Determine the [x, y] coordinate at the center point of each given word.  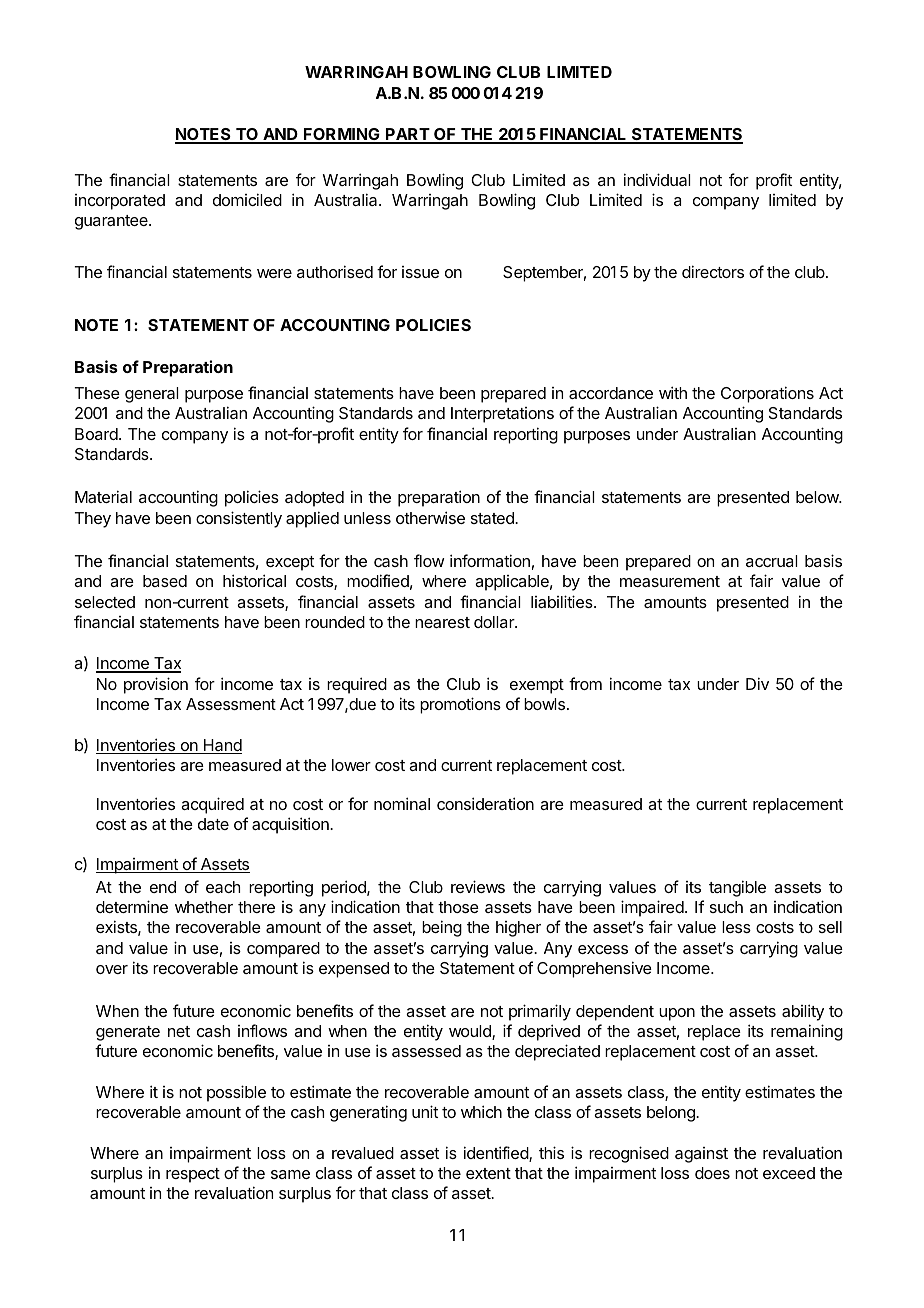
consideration [485, 803]
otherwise [430, 517]
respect [193, 1175]
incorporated [120, 202]
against [701, 1155]
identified [497, 1154]
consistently [239, 519]
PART [407, 135]
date [213, 824]
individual [657, 179]
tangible [737, 888]
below [818, 497]
